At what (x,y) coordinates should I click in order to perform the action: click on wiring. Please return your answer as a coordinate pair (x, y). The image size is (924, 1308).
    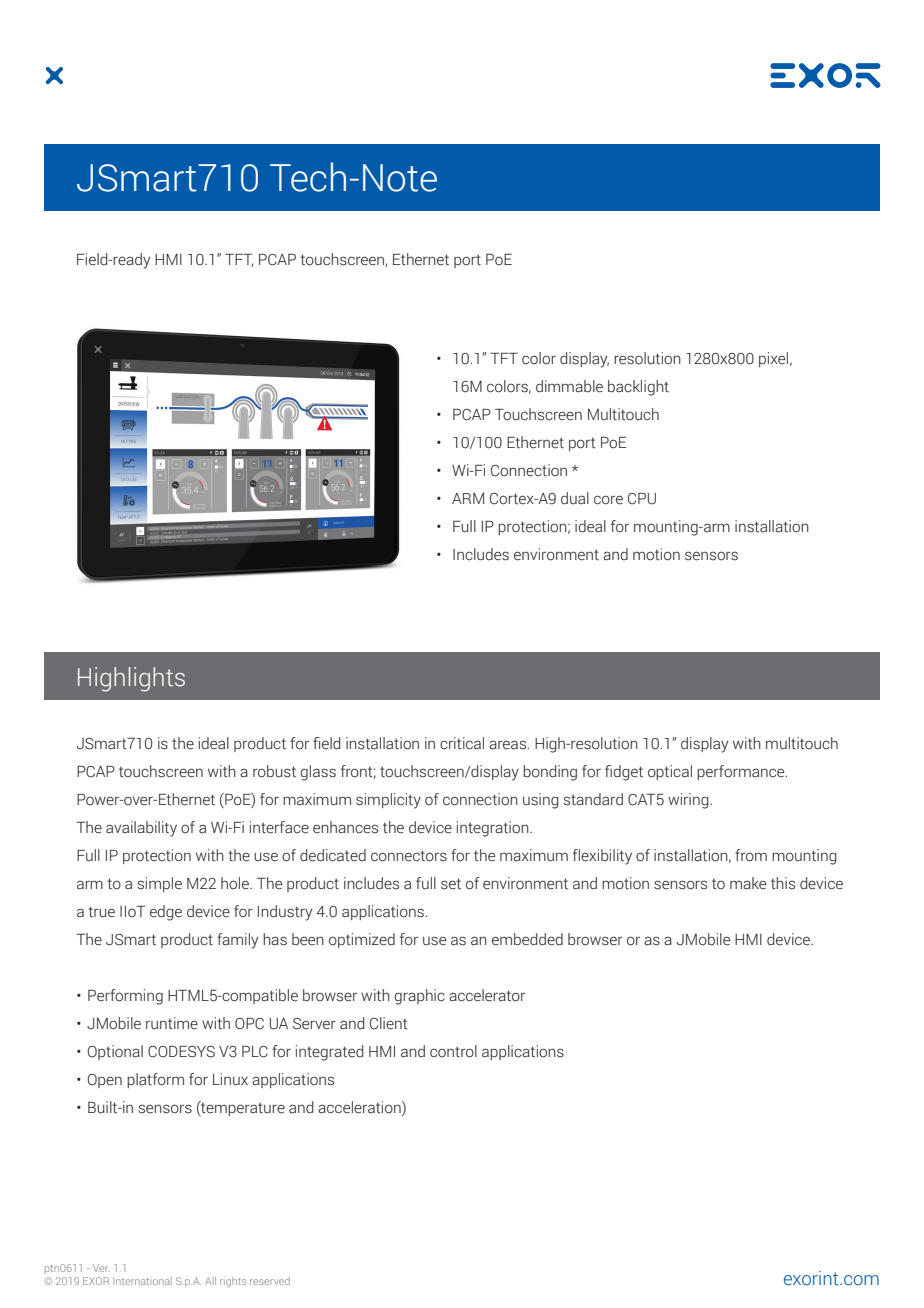
    Looking at the image, I should click on (689, 801).
